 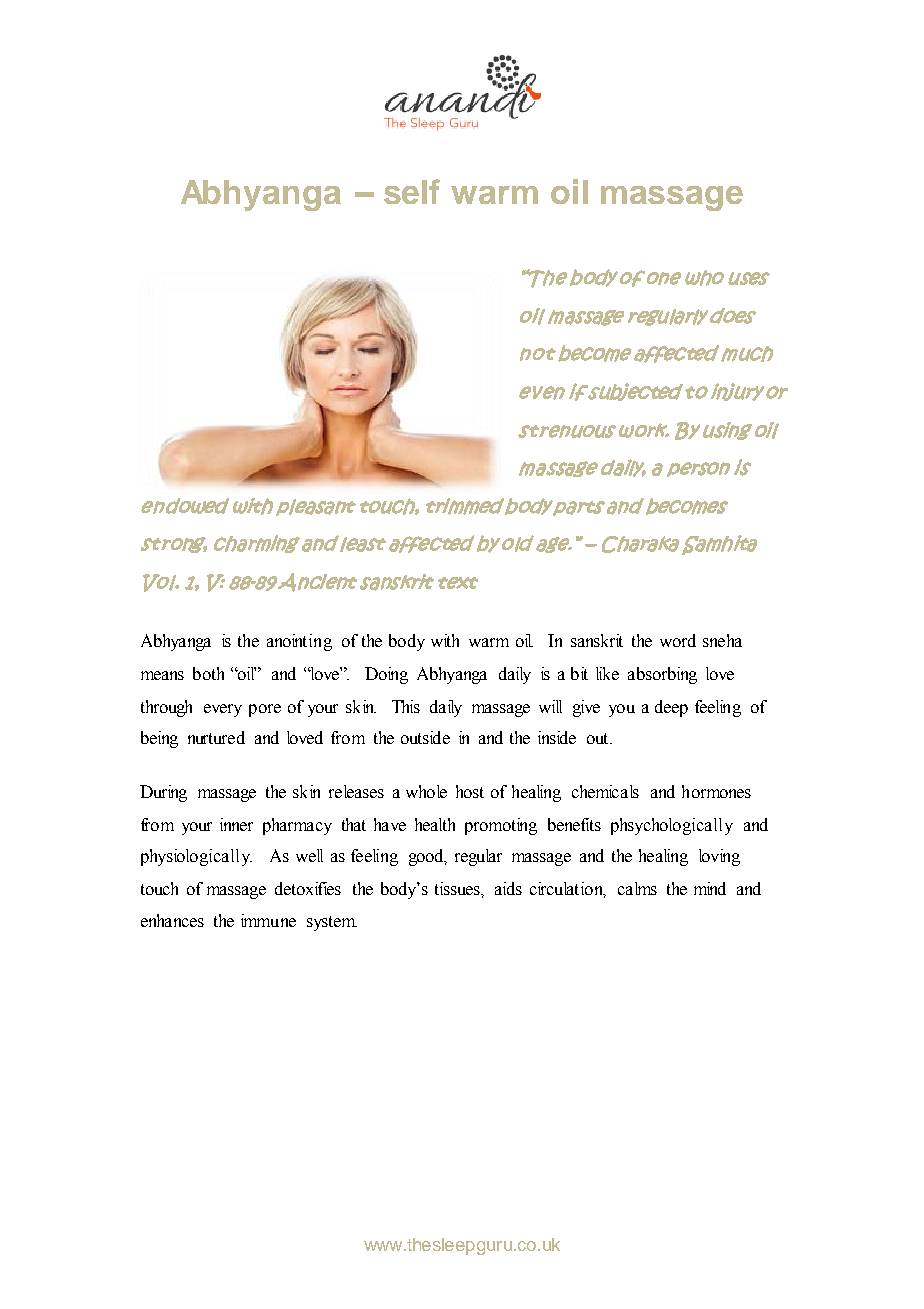 I want to click on anointing, so click(x=299, y=642).
